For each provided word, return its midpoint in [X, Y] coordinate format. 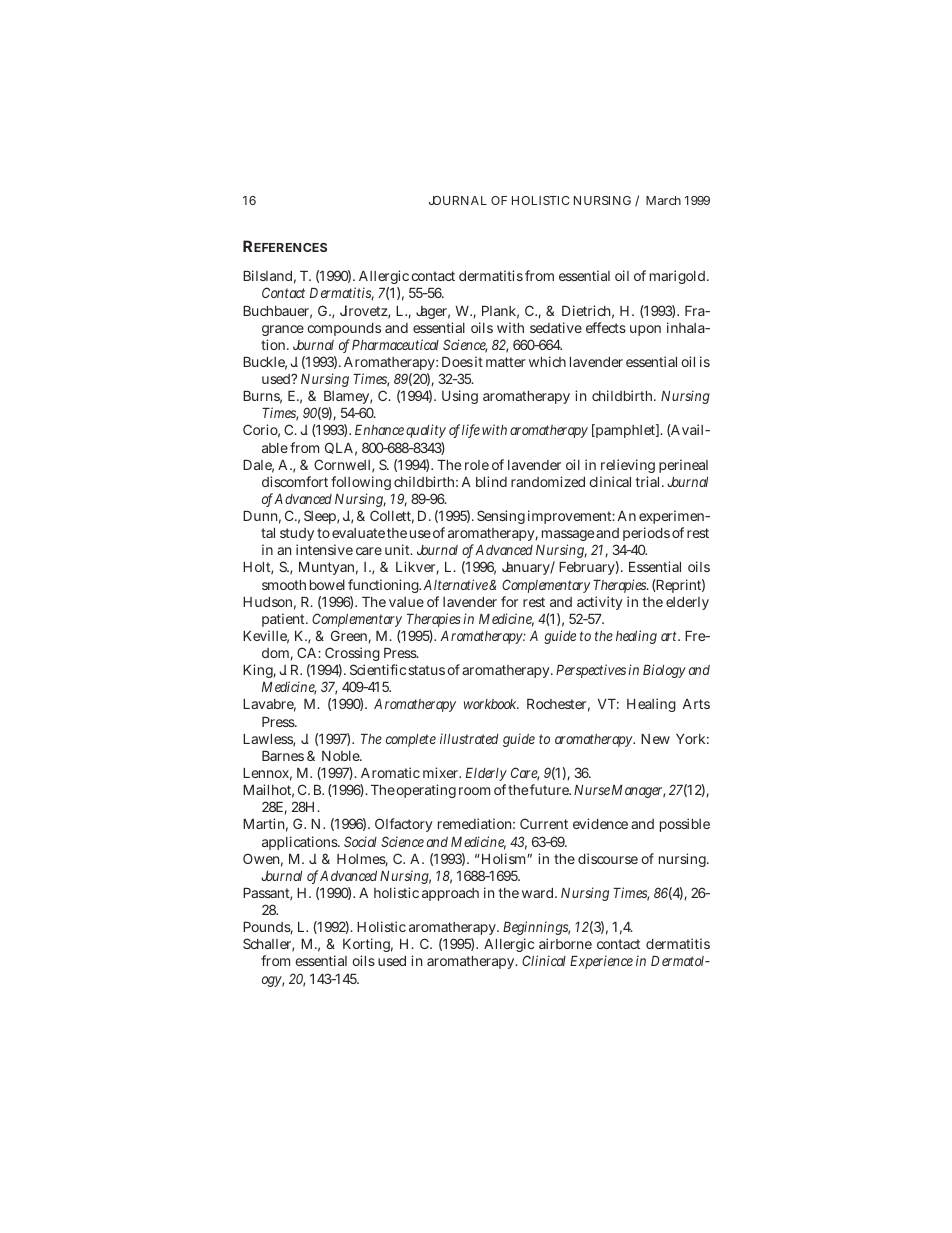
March [663, 200]
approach [450, 894]
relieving [628, 466]
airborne [565, 943]
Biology [664, 671]
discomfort [295, 481]
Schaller [268, 945]
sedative [556, 327]
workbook [491, 704]
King [259, 671]
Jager [433, 312]
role [477, 465]
